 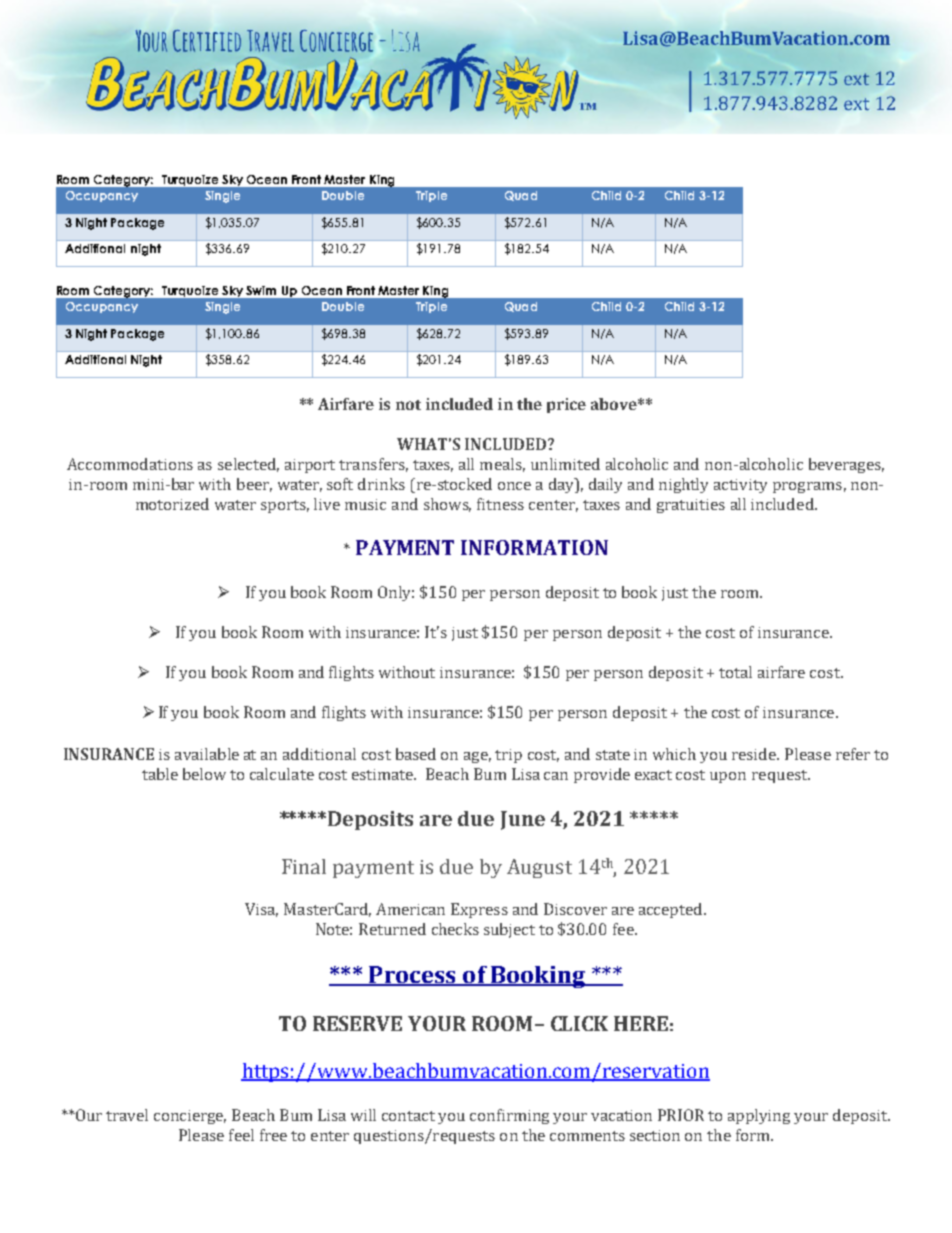 I want to click on Visa, so click(x=261, y=910).
